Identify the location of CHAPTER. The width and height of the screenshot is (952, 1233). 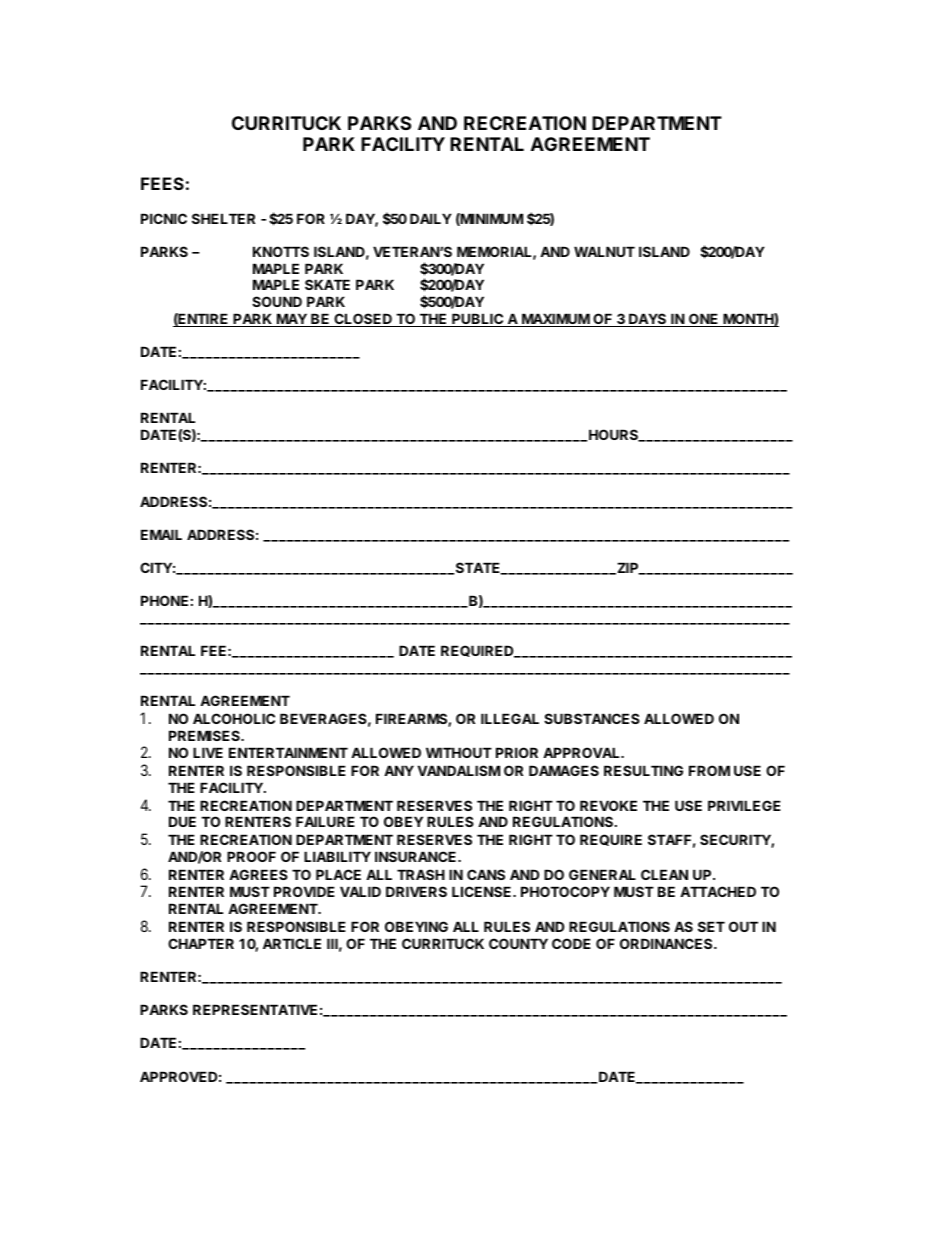
(201, 943).
